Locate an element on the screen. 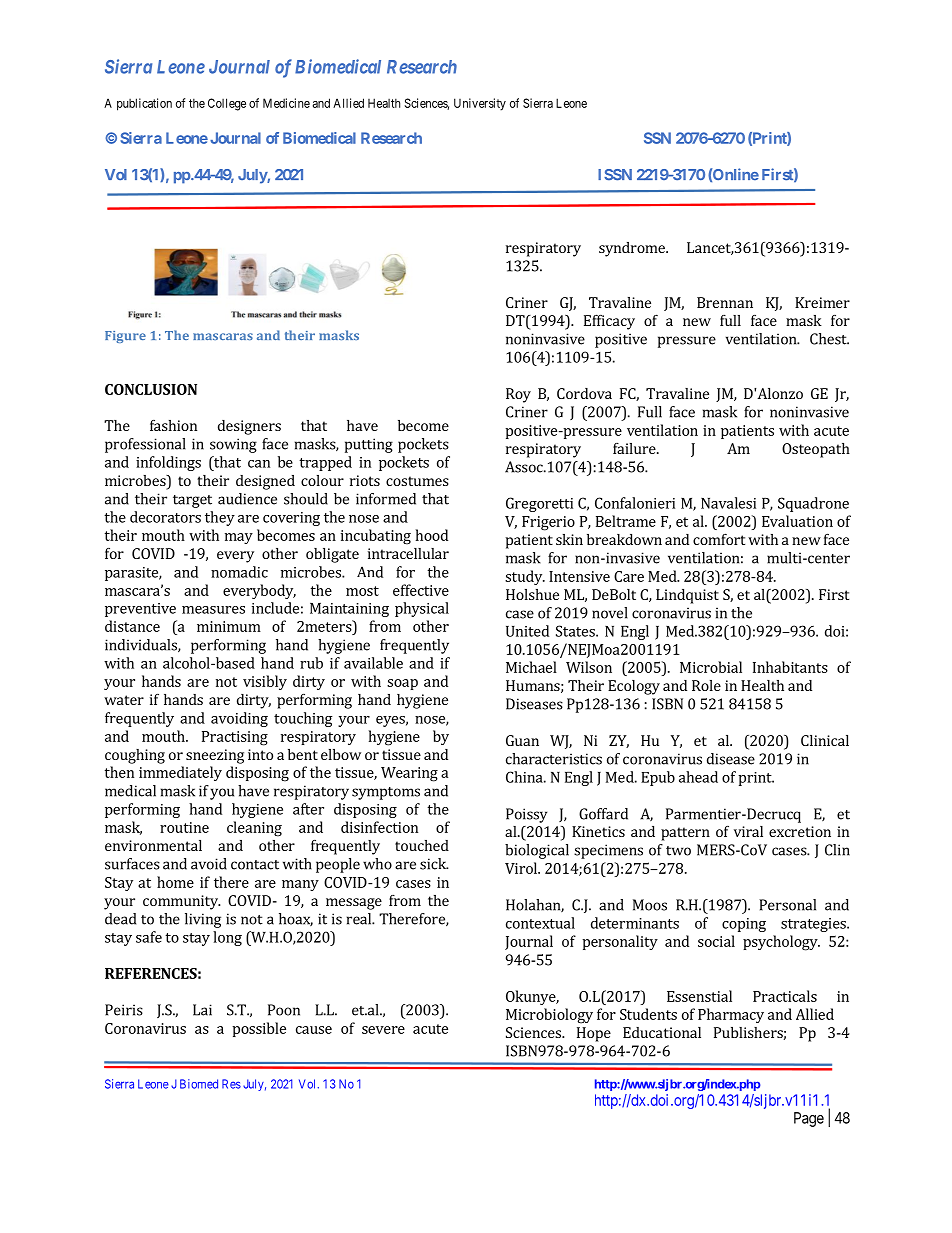 Image resolution: width=952 pixels, height=1233 pixels. they is located at coordinates (220, 518).
